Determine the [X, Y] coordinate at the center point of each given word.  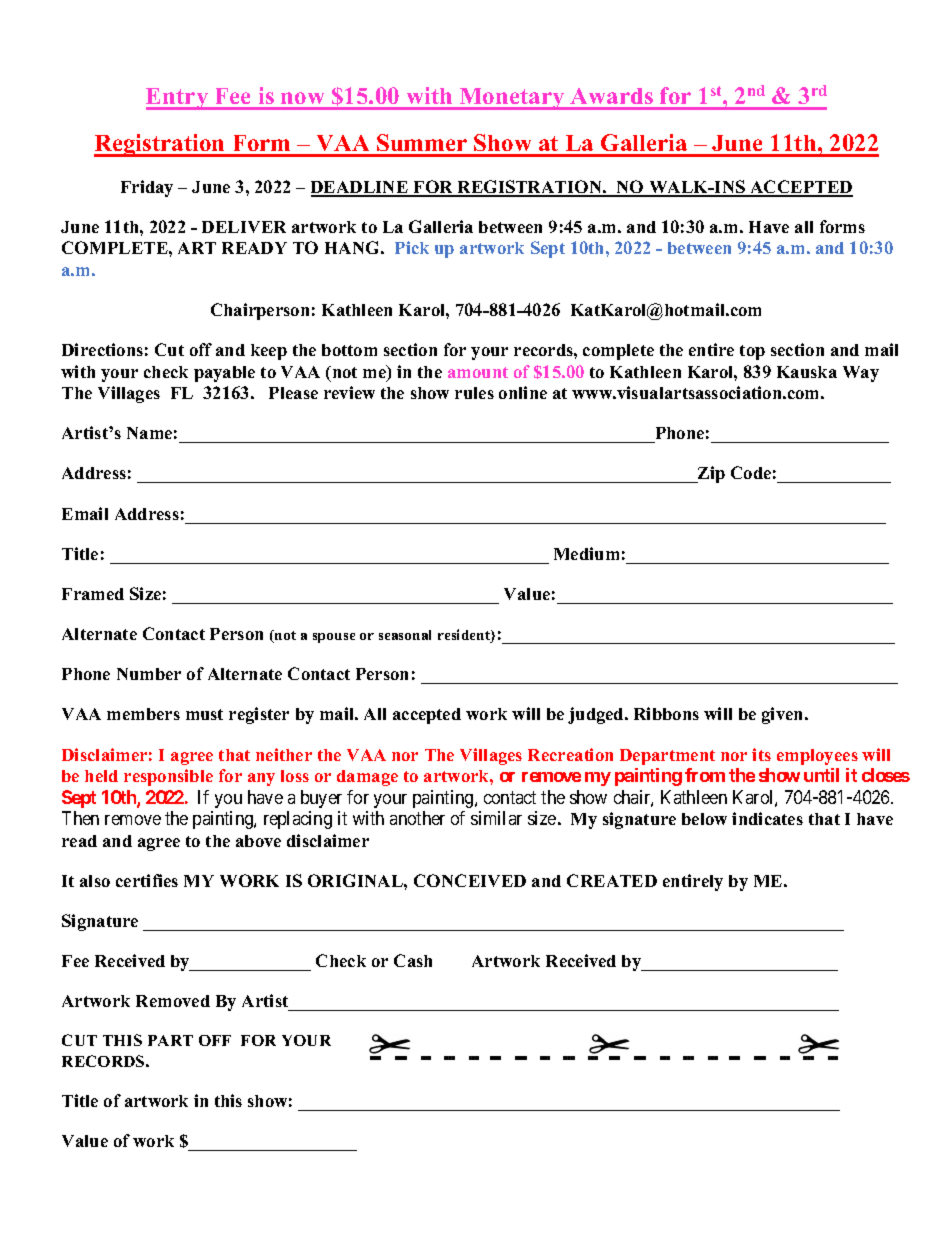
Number [149, 674]
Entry [178, 99]
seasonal [405, 635]
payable [224, 374]
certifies [147, 880]
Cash [413, 960]
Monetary [512, 99]
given [784, 715]
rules [474, 393]
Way [861, 374]
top [752, 352]
